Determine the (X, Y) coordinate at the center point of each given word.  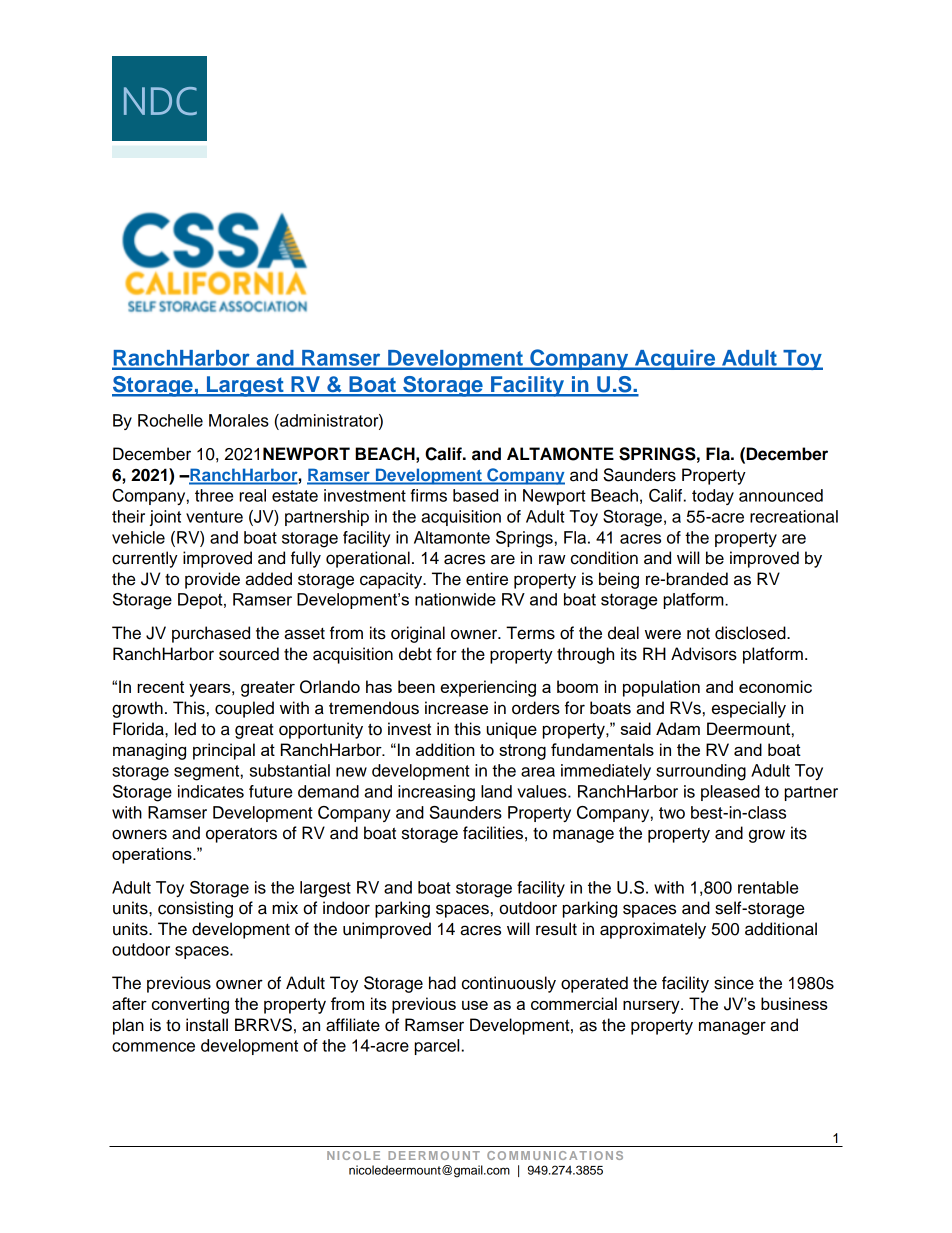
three (214, 495)
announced (781, 495)
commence (153, 1047)
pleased (730, 793)
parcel (437, 1047)
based (475, 495)
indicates (211, 791)
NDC (160, 101)
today (713, 497)
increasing (436, 793)
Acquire (675, 359)
